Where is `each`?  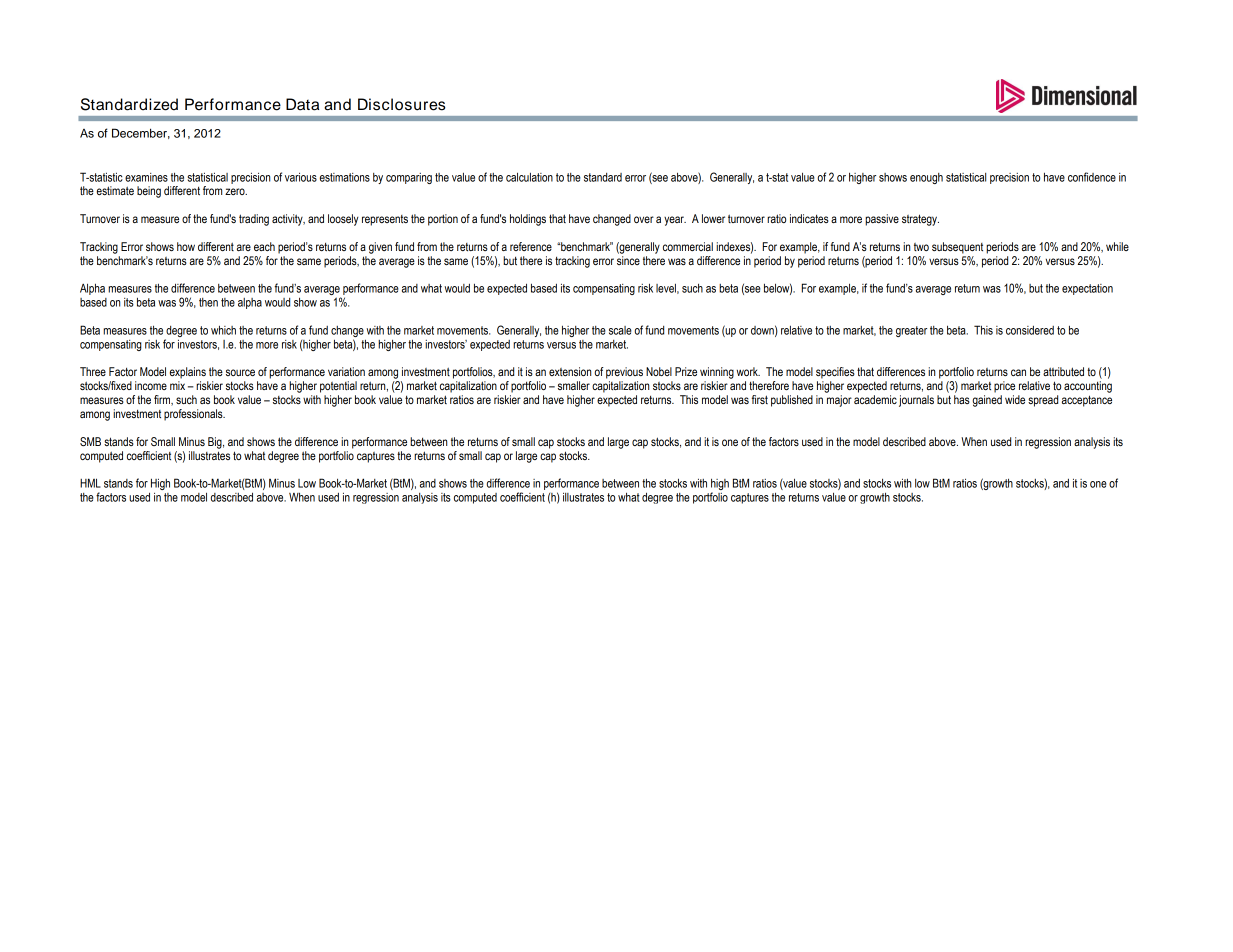 each is located at coordinates (264, 246).
